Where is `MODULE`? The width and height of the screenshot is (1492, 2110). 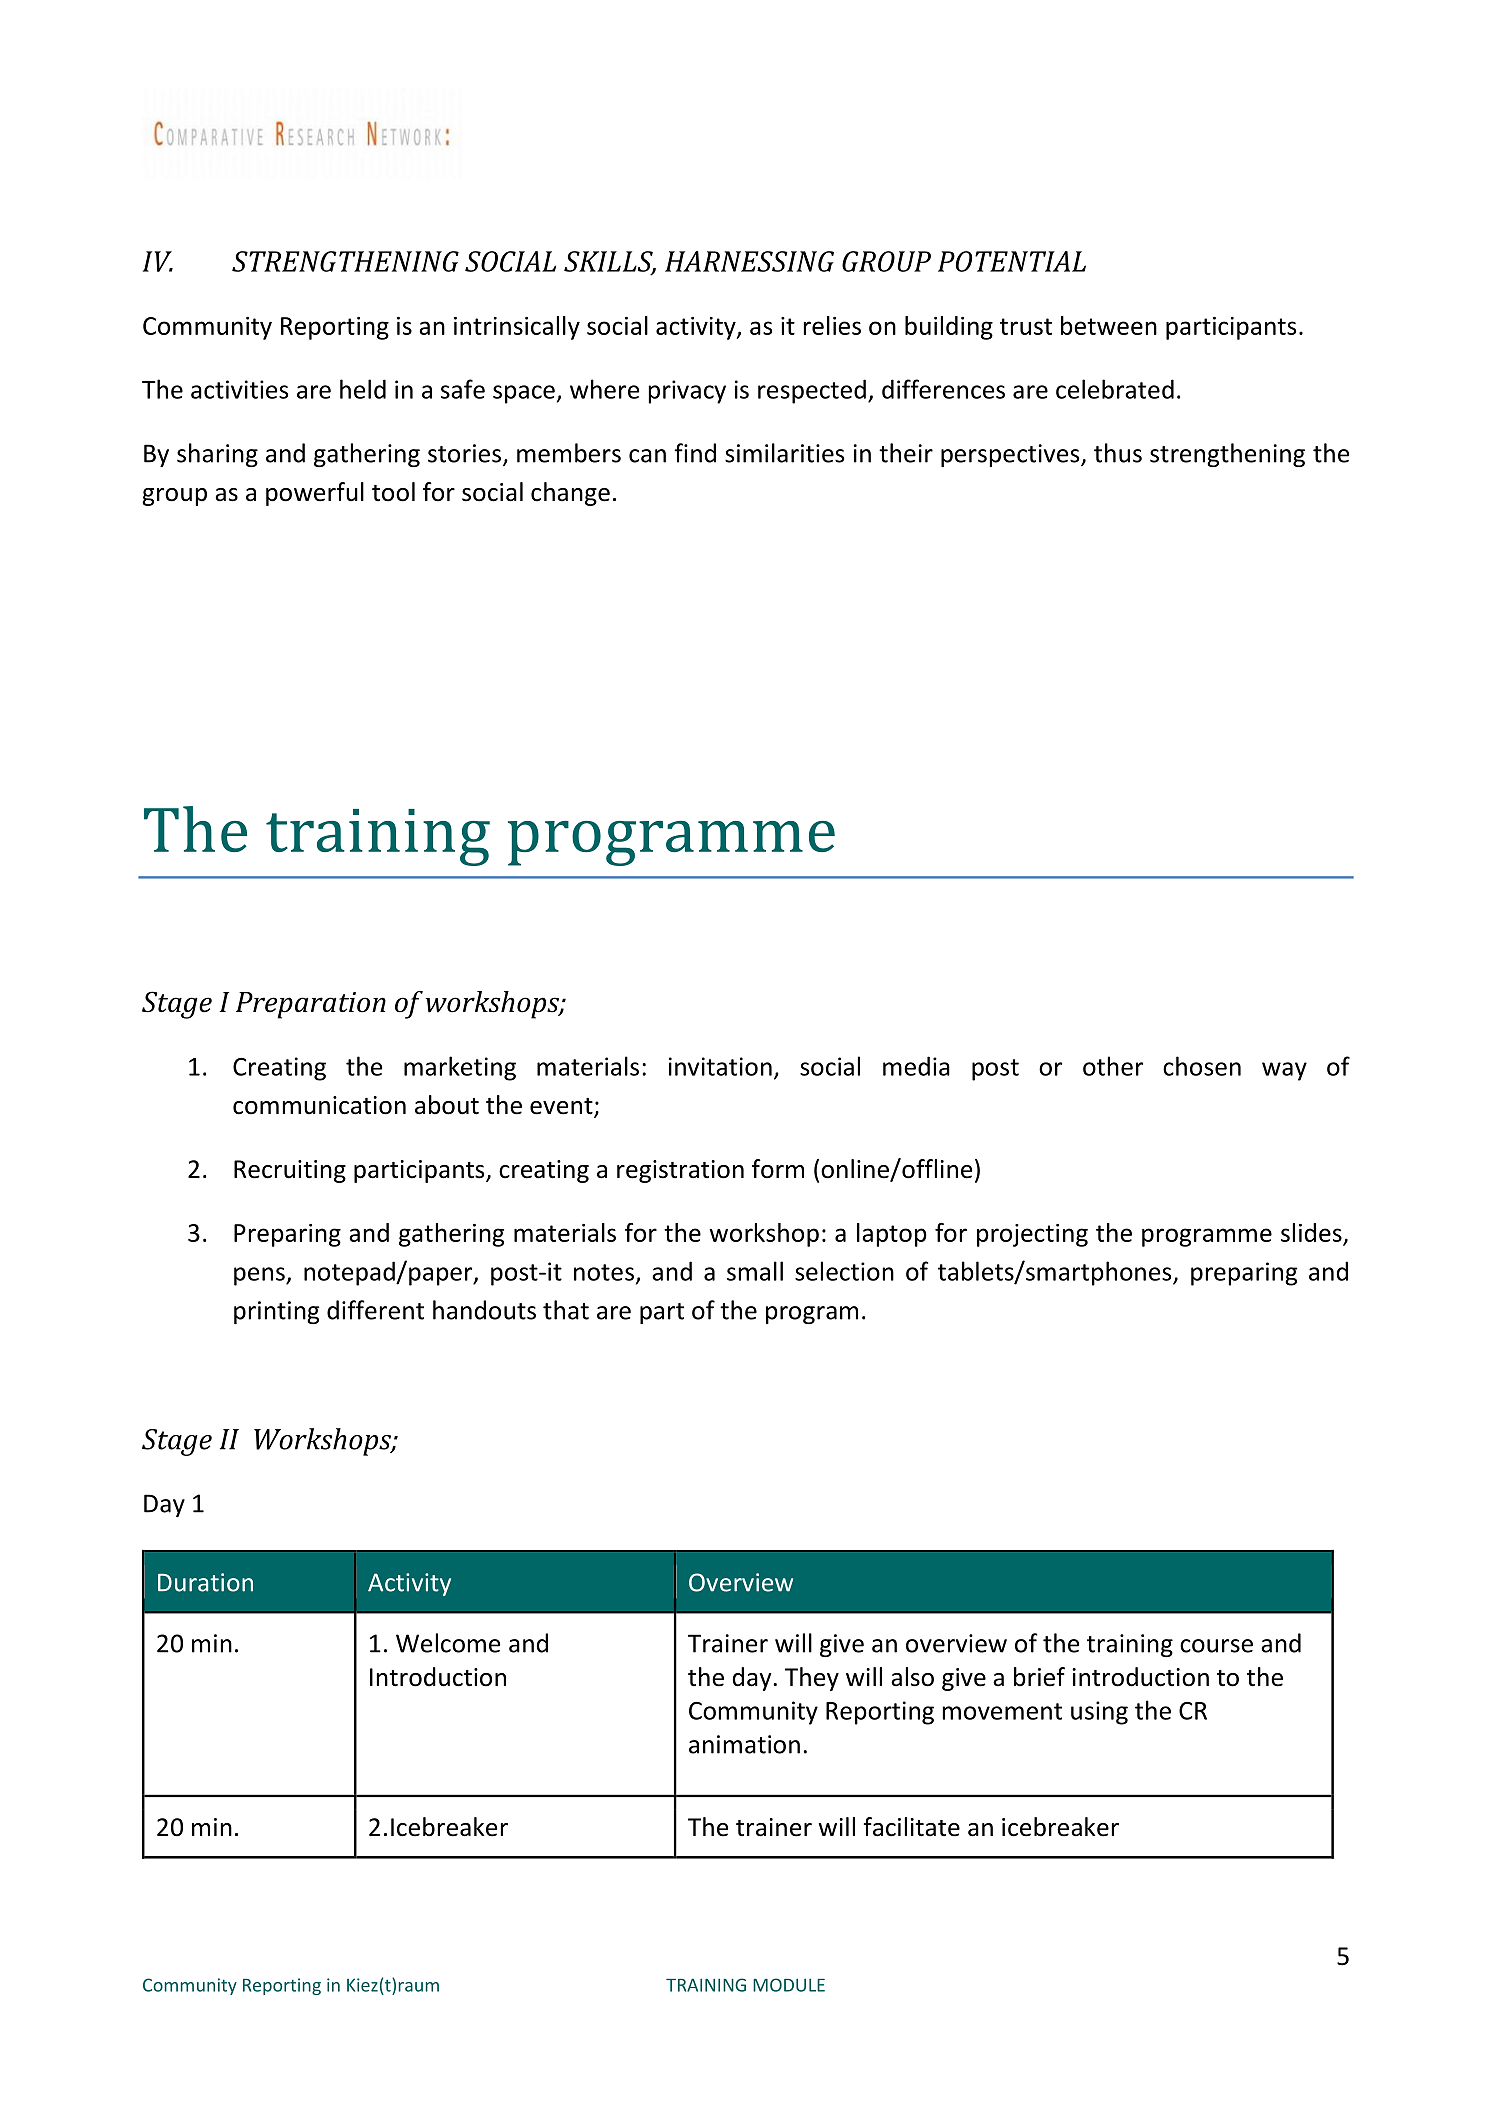 MODULE is located at coordinates (789, 1985).
